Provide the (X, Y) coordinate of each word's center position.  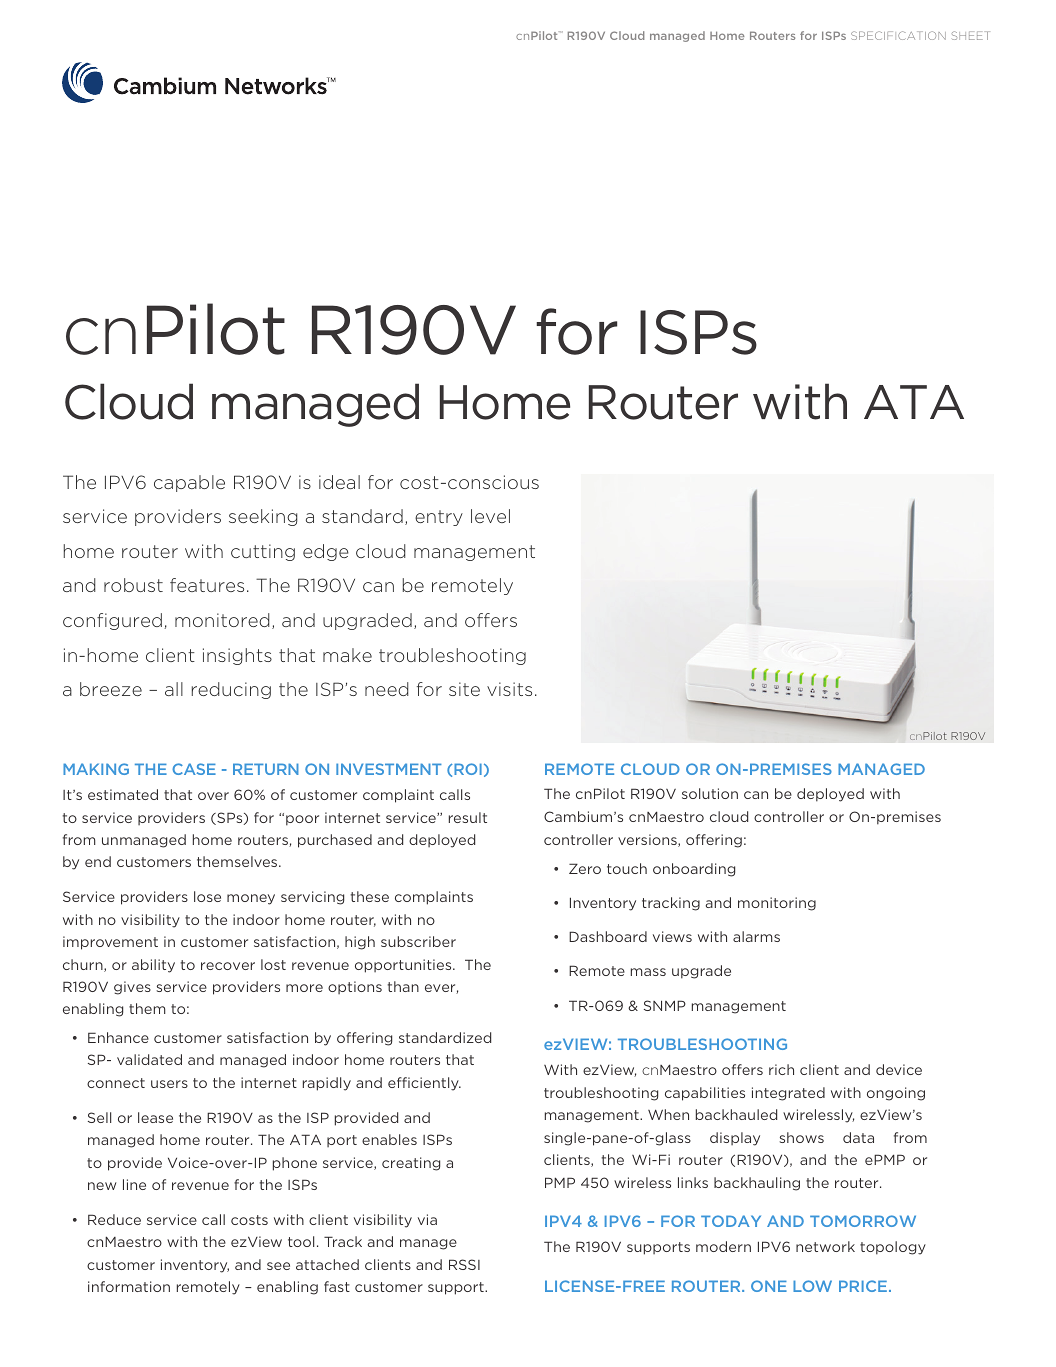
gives (132, 988)
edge (326, 552)
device (899, 1069)
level (490, 516)
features (207, 585)
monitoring (777, 904)
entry (439, 518)
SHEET (971, 35)
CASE (194, 769)
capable (189, 483)
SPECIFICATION (898, 35)
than (403, 986)
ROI (467, 769)
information (129, 1286)
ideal (339, 482)
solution (710, 793)
